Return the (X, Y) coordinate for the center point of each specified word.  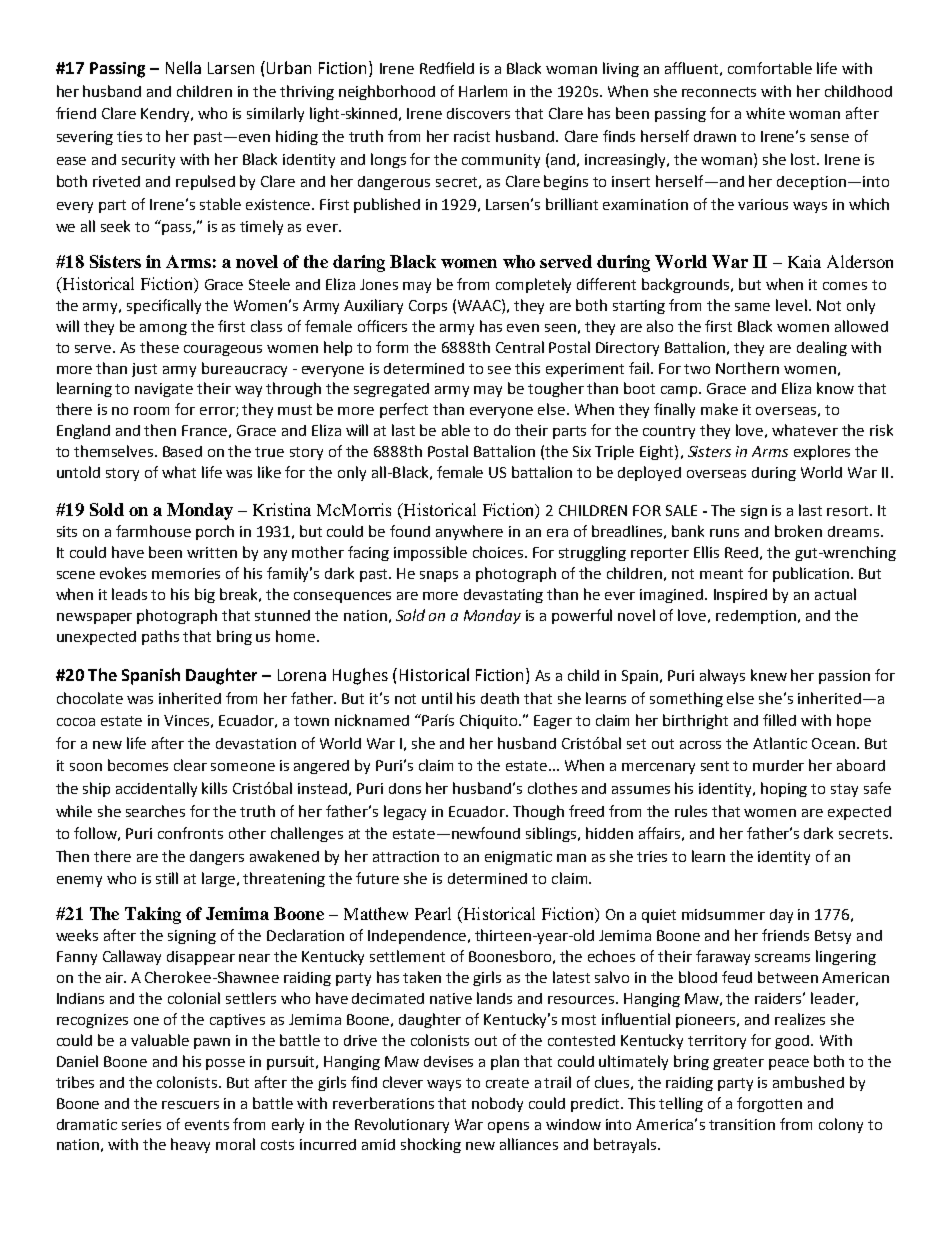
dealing (822, 348)
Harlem (483, 91)
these (159, 347)
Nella (183, 67)
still (167, 878)
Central (520, 347)
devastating (503, 596)
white (765, 113)
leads (129, 594)
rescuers (190, 1105)
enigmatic (518, 858)
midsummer (723, 914)
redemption (757, 617)
